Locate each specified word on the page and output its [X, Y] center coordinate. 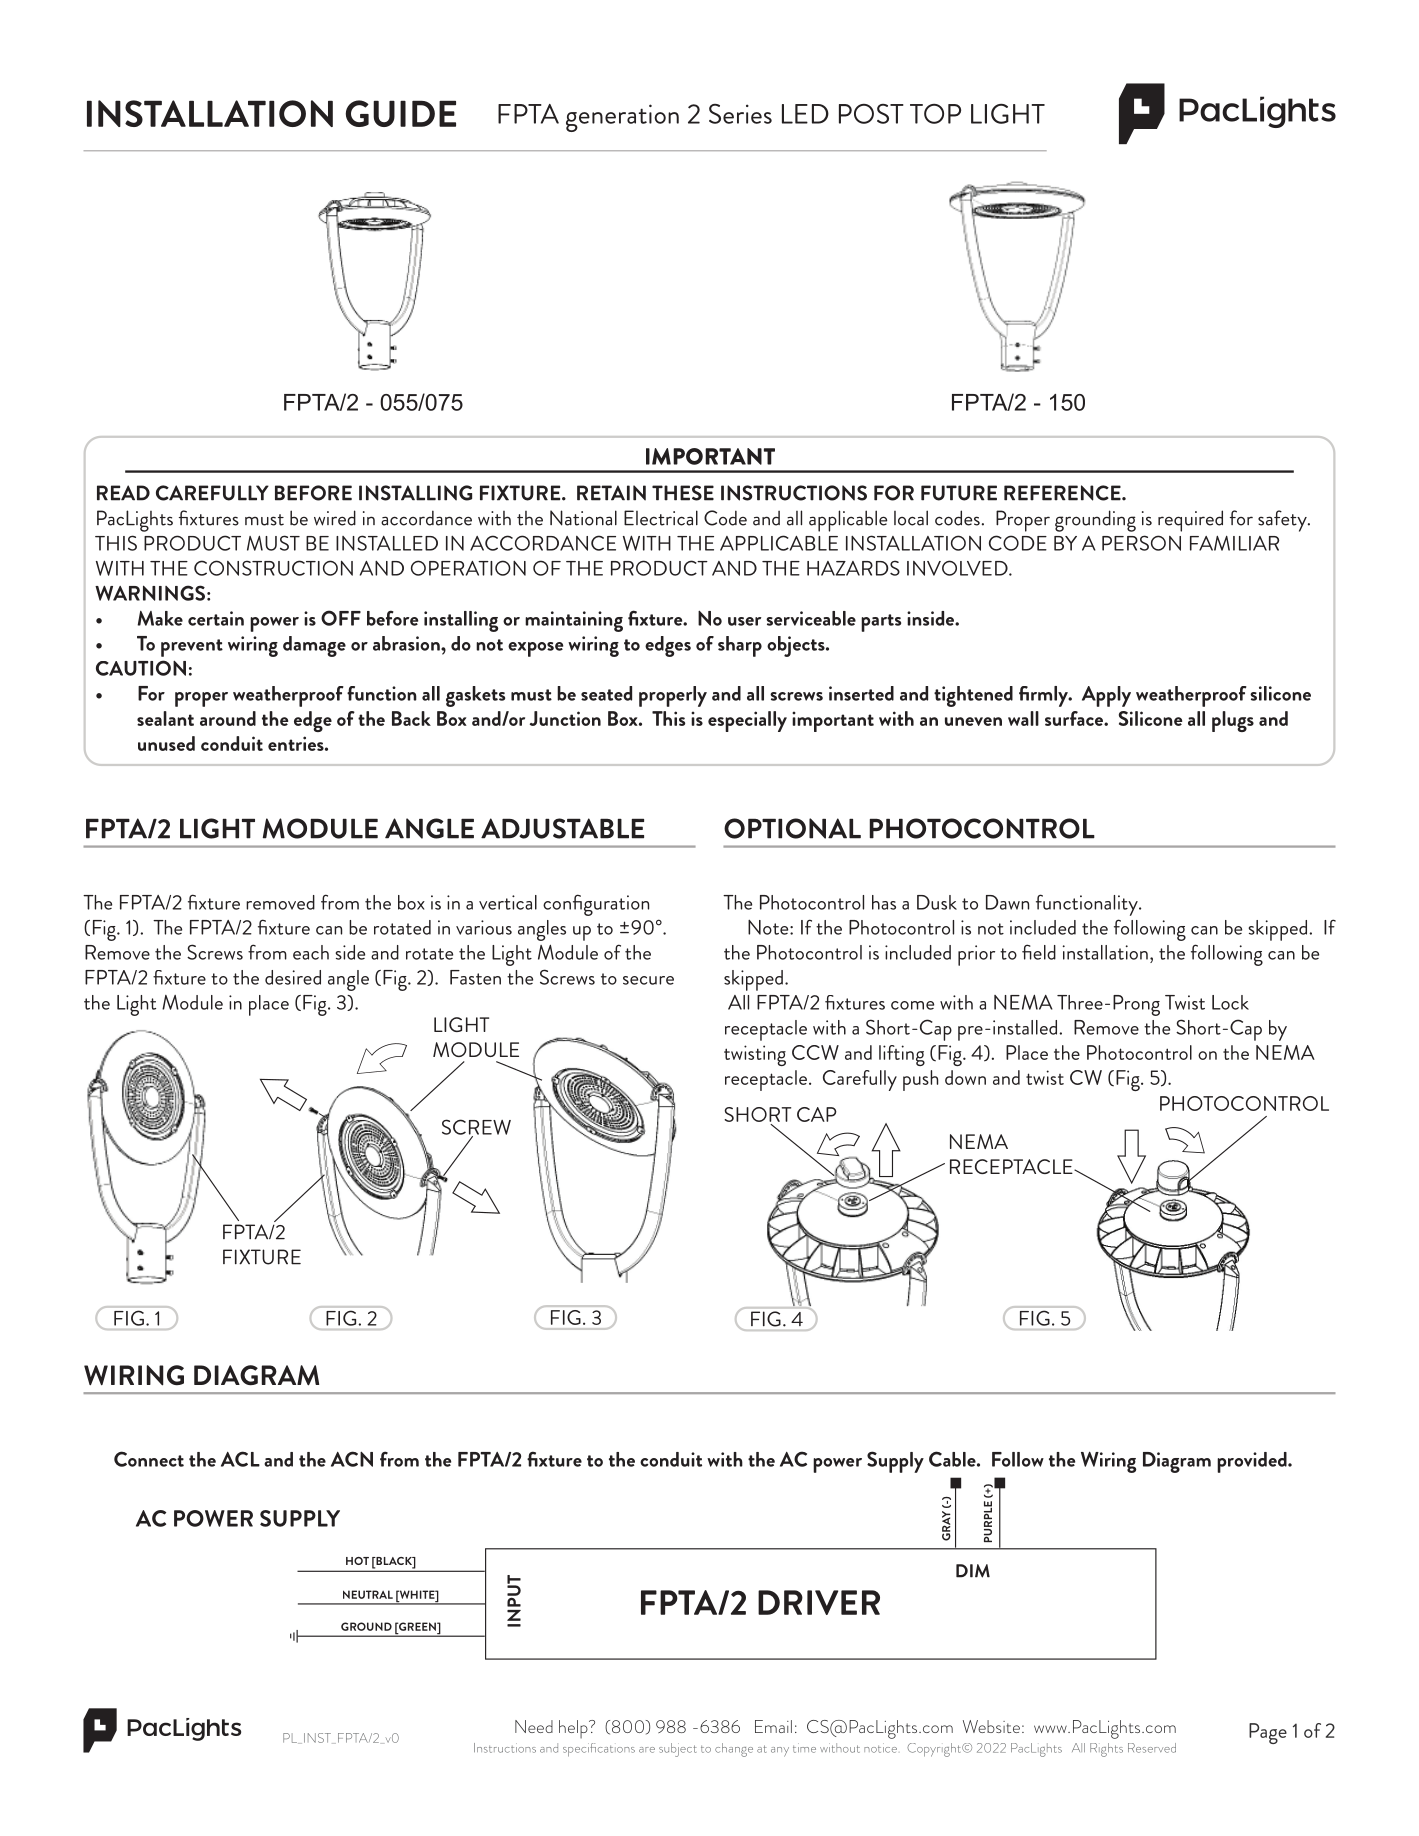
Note [769, 927]
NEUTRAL [368, 1594]
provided [1253, 1462]
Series [740, 114]
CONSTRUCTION [273, 568]
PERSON [1141, 543]
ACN [352, 1459]
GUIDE [401, 113]
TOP [935, 114]
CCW [815, 1052]
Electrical [661, 518]
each [311, 952]
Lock [1230, 1002]
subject [677, 1750]
